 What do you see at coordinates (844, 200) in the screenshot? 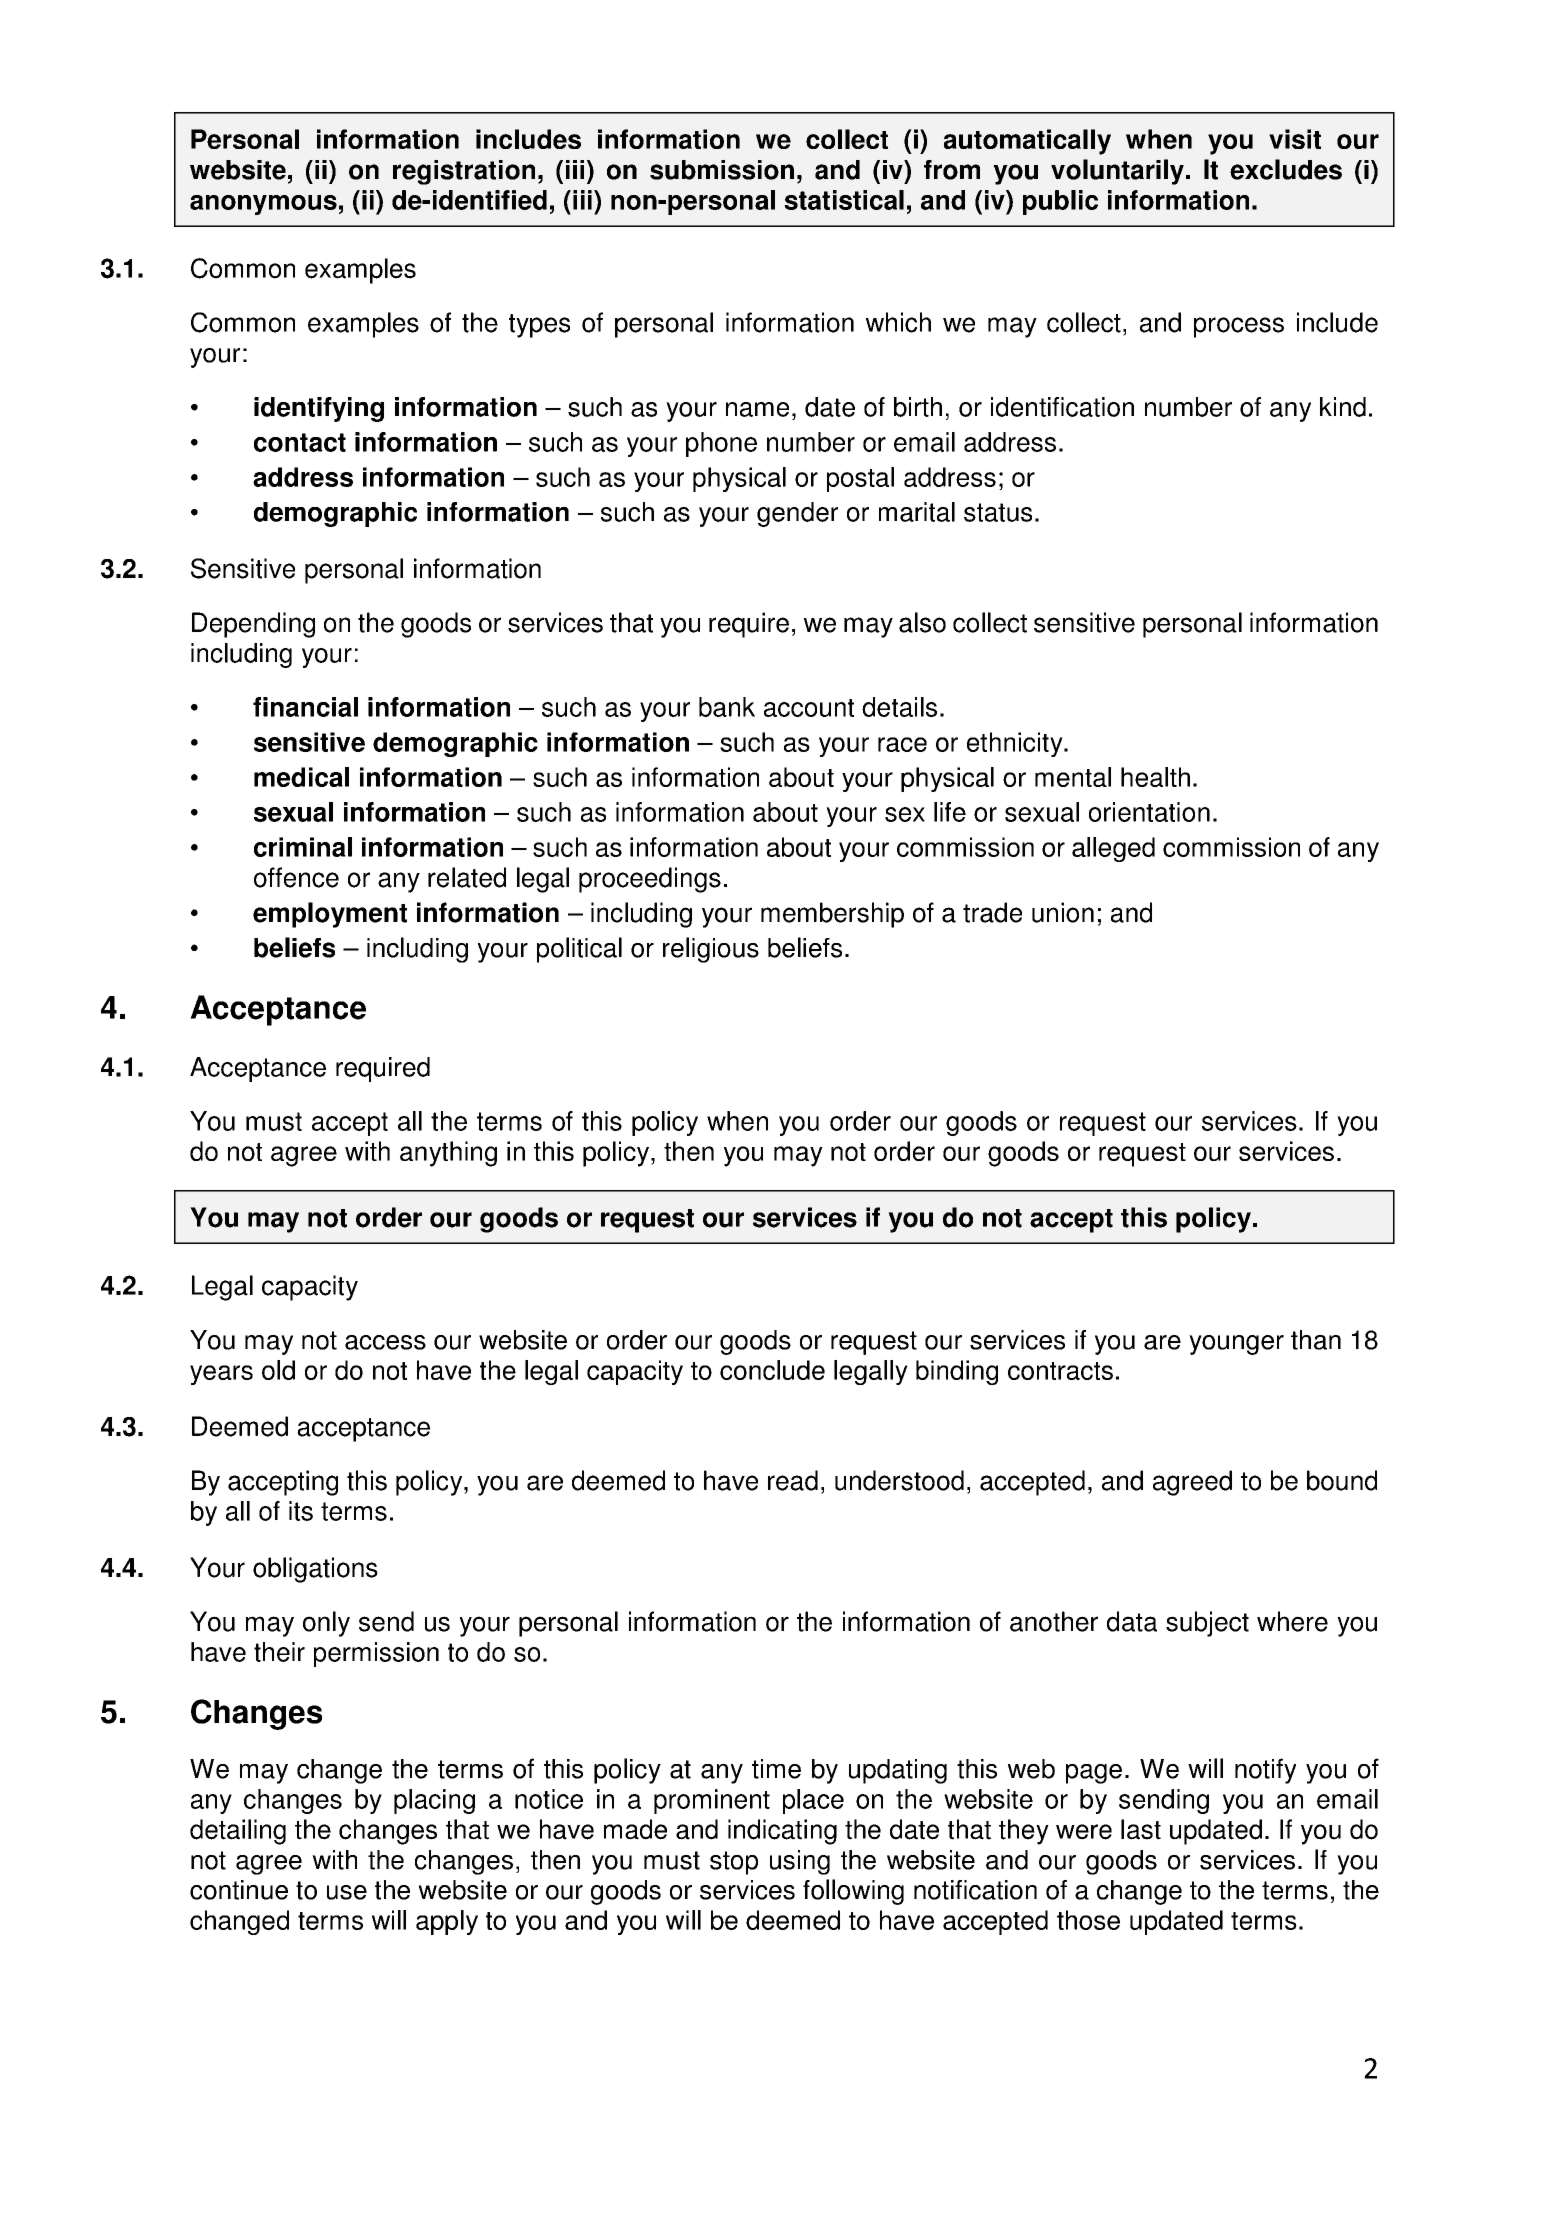
I see `statistical` at bounding box center [844, 200].
